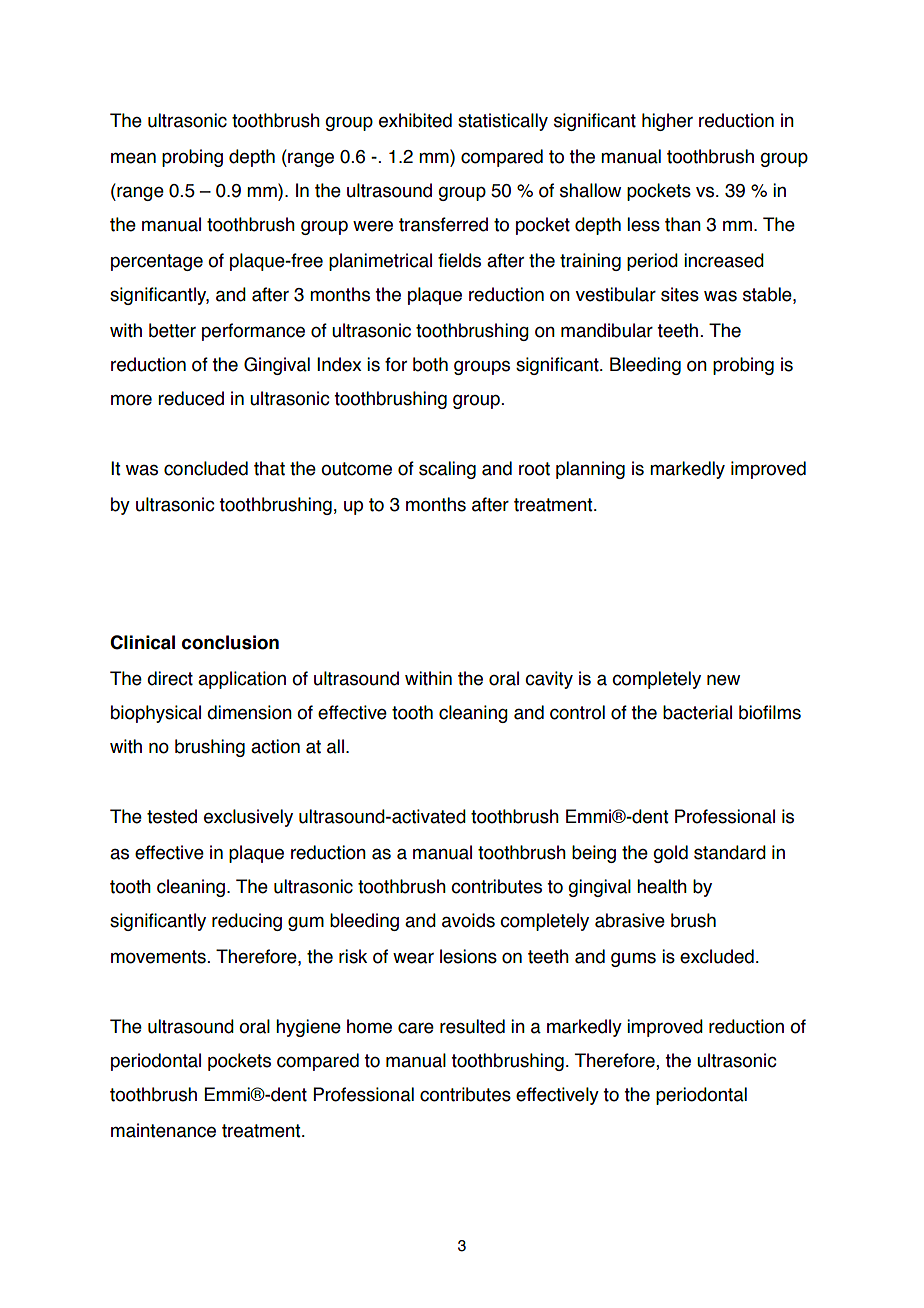 This screenshot has height=1308, width=924. Describe the element at coordinates (590, 470) in the screenshot. I see `planning` at that location.
